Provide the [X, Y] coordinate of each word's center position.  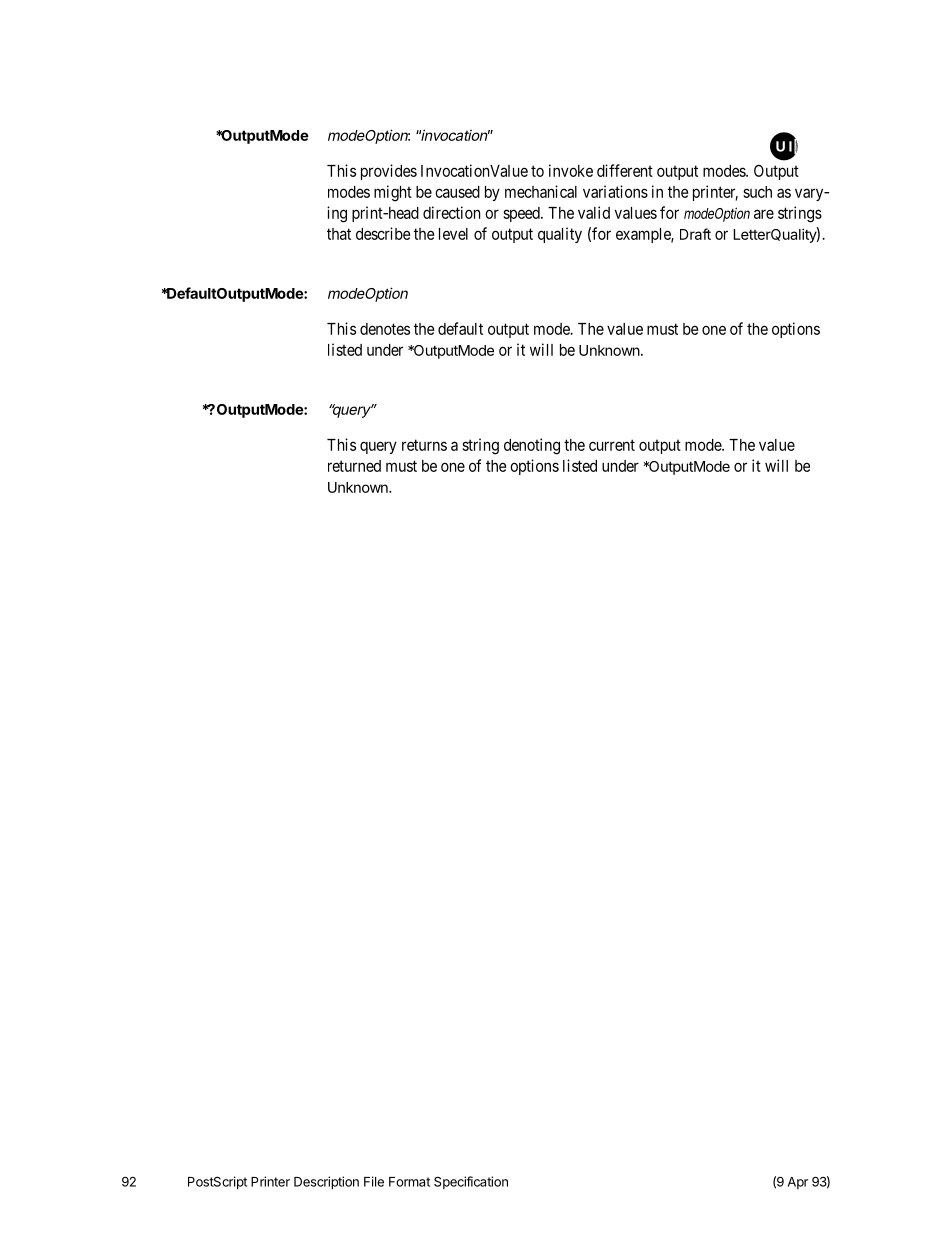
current [612, 445]
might [393, 193]
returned [354, 466]
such [757, 192]
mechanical [541, 191]
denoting [532, 446]
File [374, 1181]
